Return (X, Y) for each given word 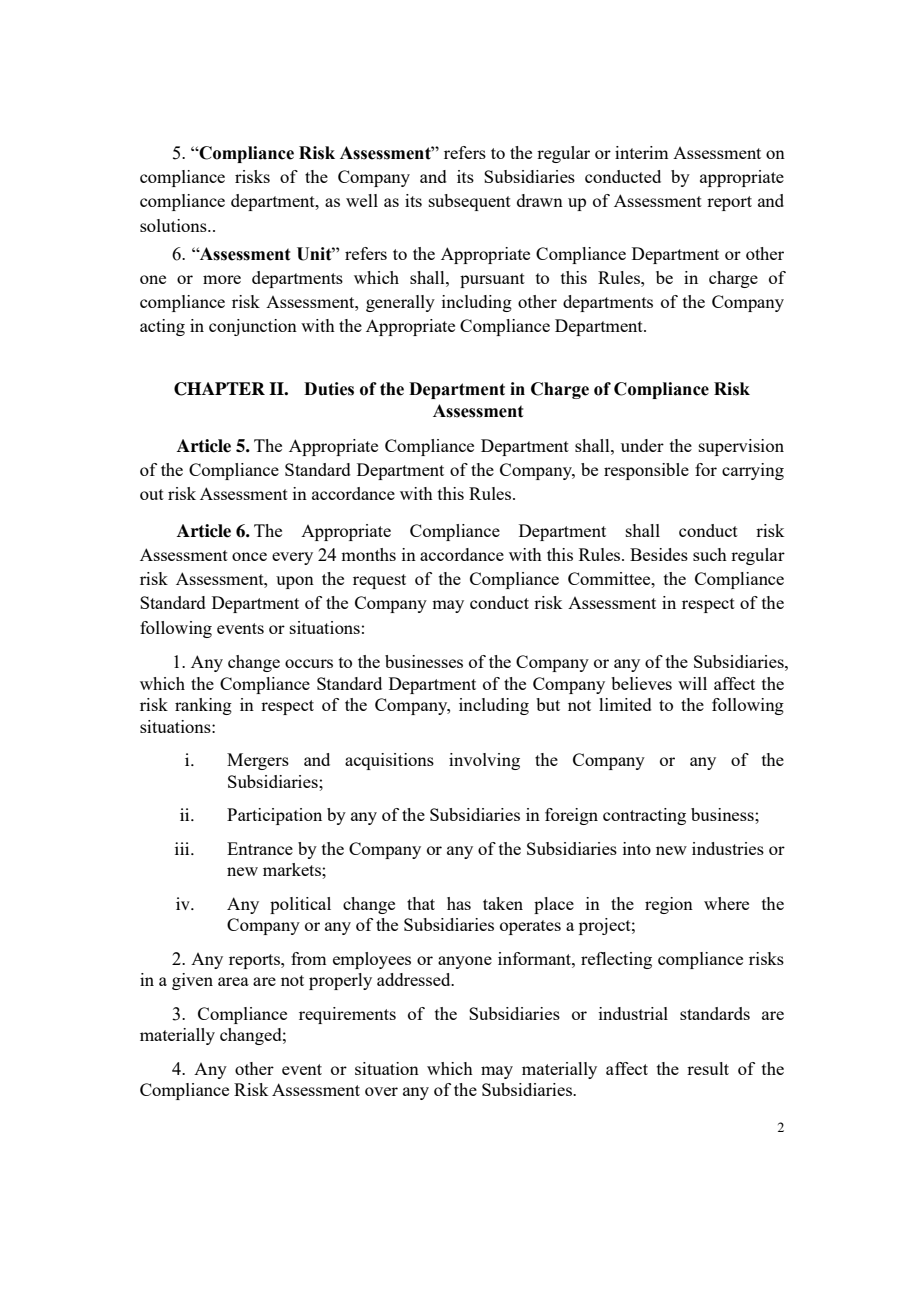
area (233, 981)
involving (484, 761)
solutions (174, 225)
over (381, 1091)
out (152, 494)
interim (641, 152)
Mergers (258, 761)
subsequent (470, 202)
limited (625, 704)
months (368, 554)
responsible (646, 471)
